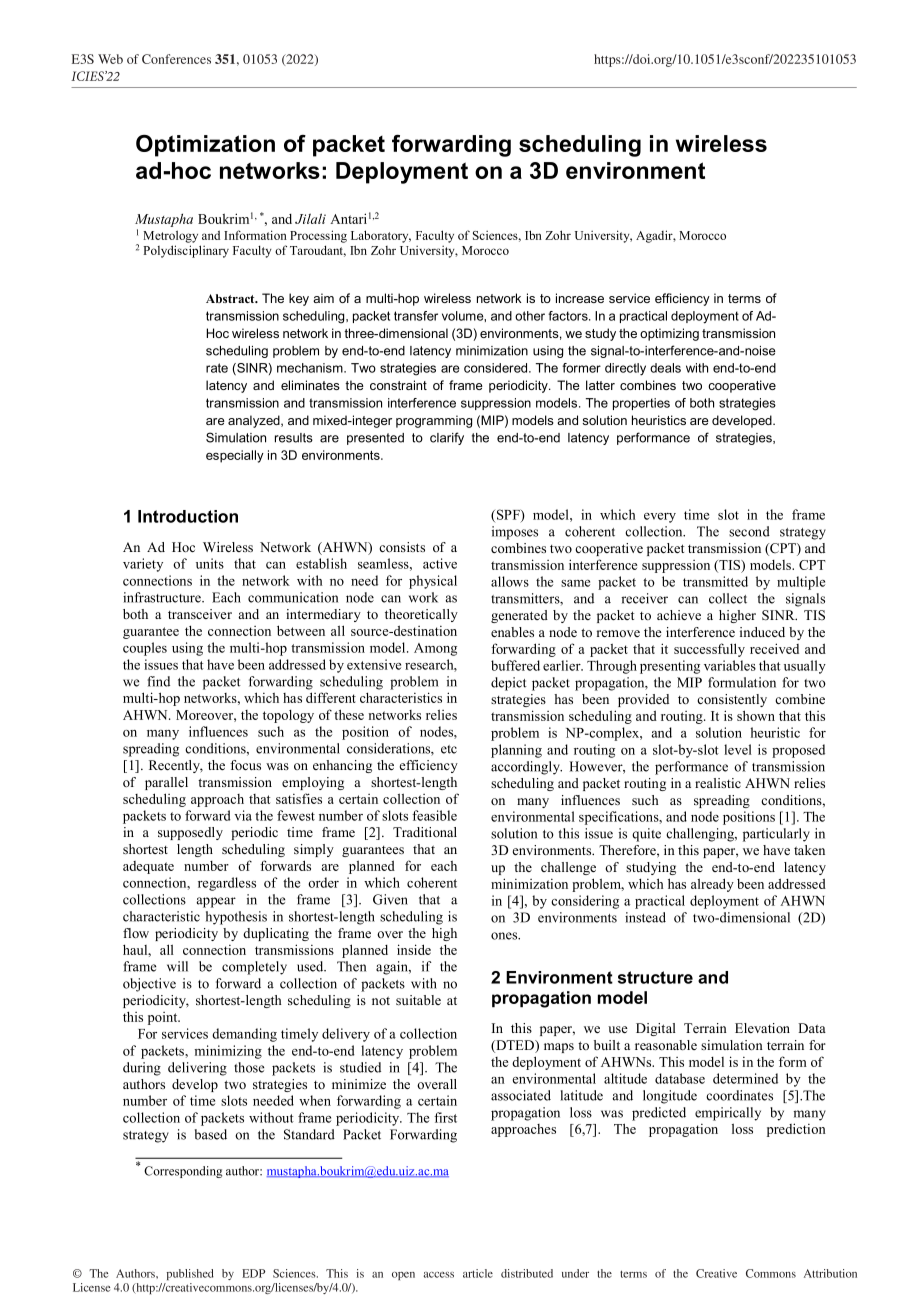 Image resolution: width=924 pixels, height=1308 pixels. I want to click on deals, so click(665, 368).
